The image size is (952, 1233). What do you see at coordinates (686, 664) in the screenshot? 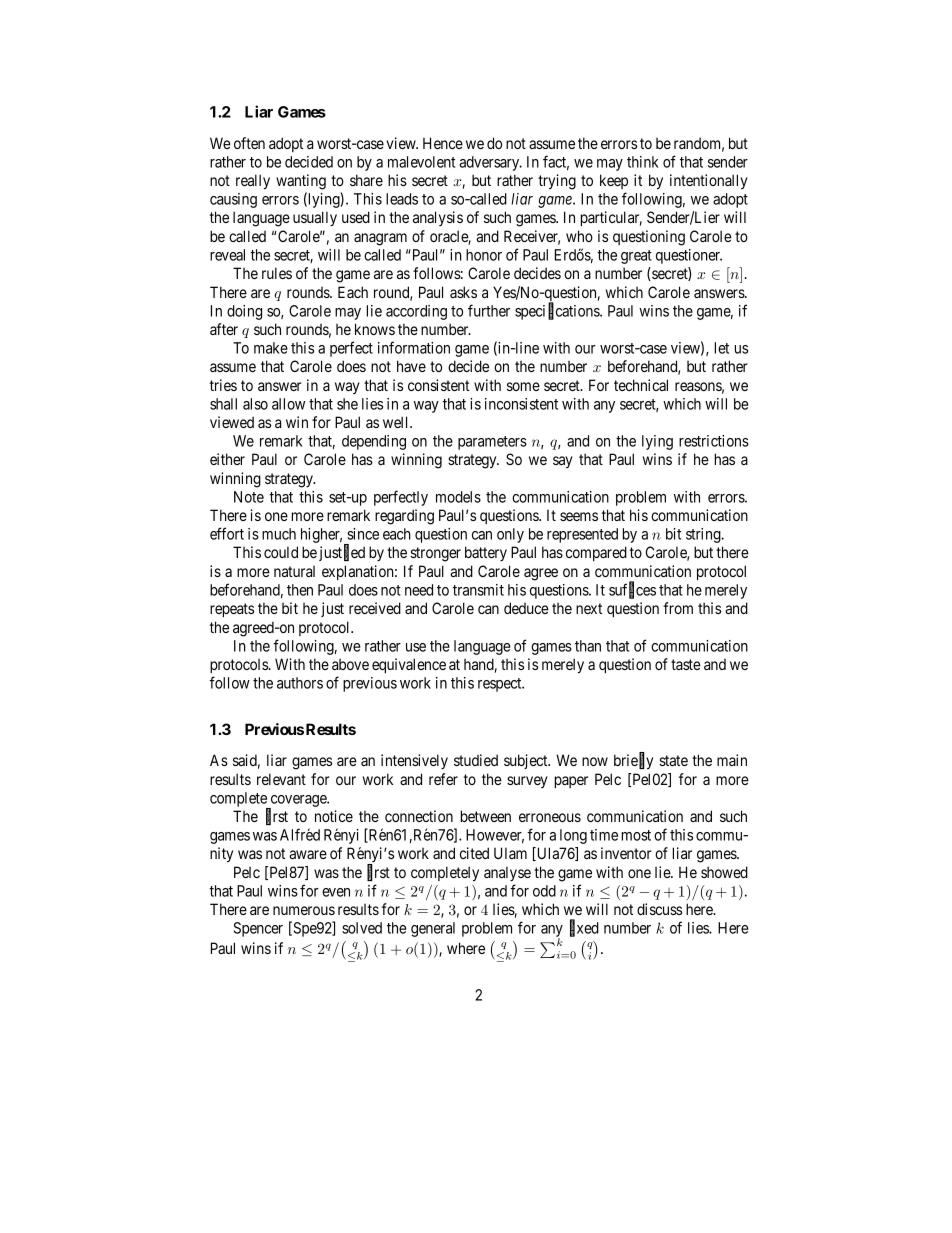
I see `taste` at bounding box center [686, 664].
